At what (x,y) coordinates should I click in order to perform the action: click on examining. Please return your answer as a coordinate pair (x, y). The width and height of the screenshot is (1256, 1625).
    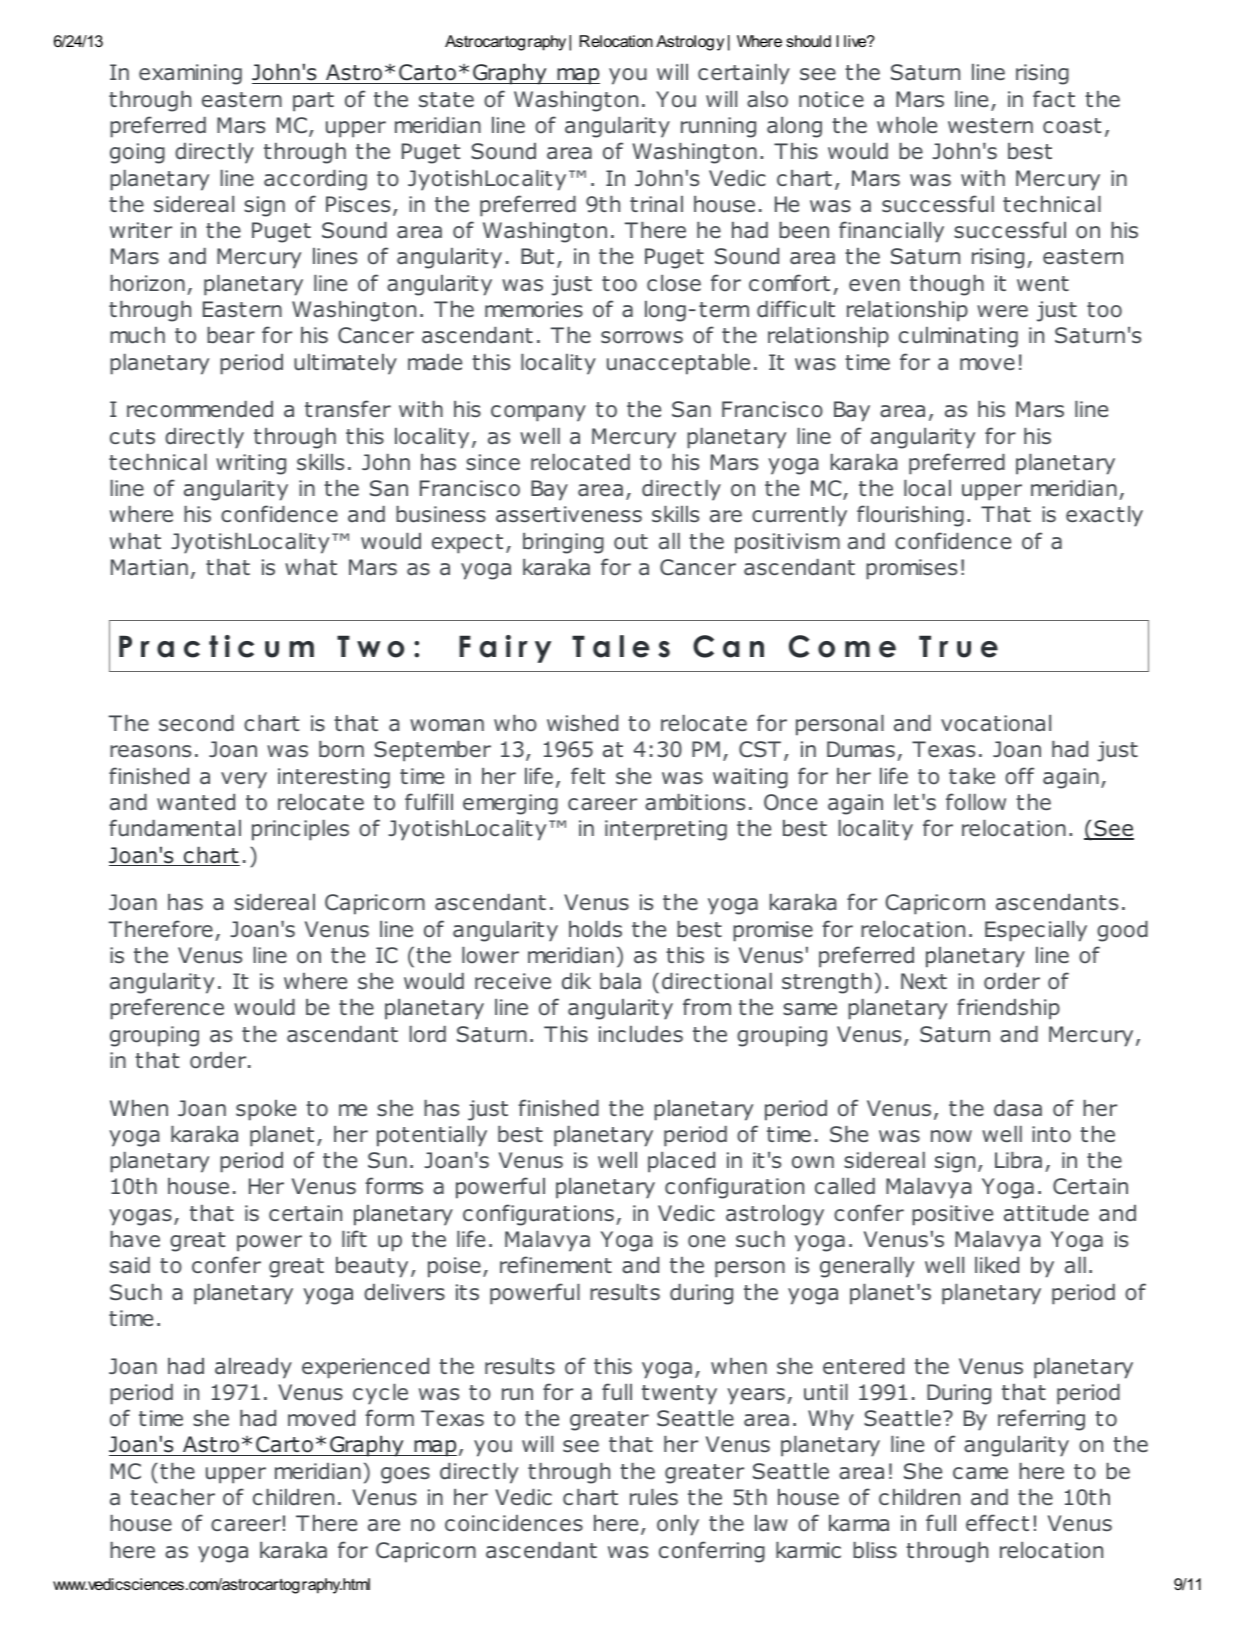
    Looking at the image, I should click on (190, 74).
